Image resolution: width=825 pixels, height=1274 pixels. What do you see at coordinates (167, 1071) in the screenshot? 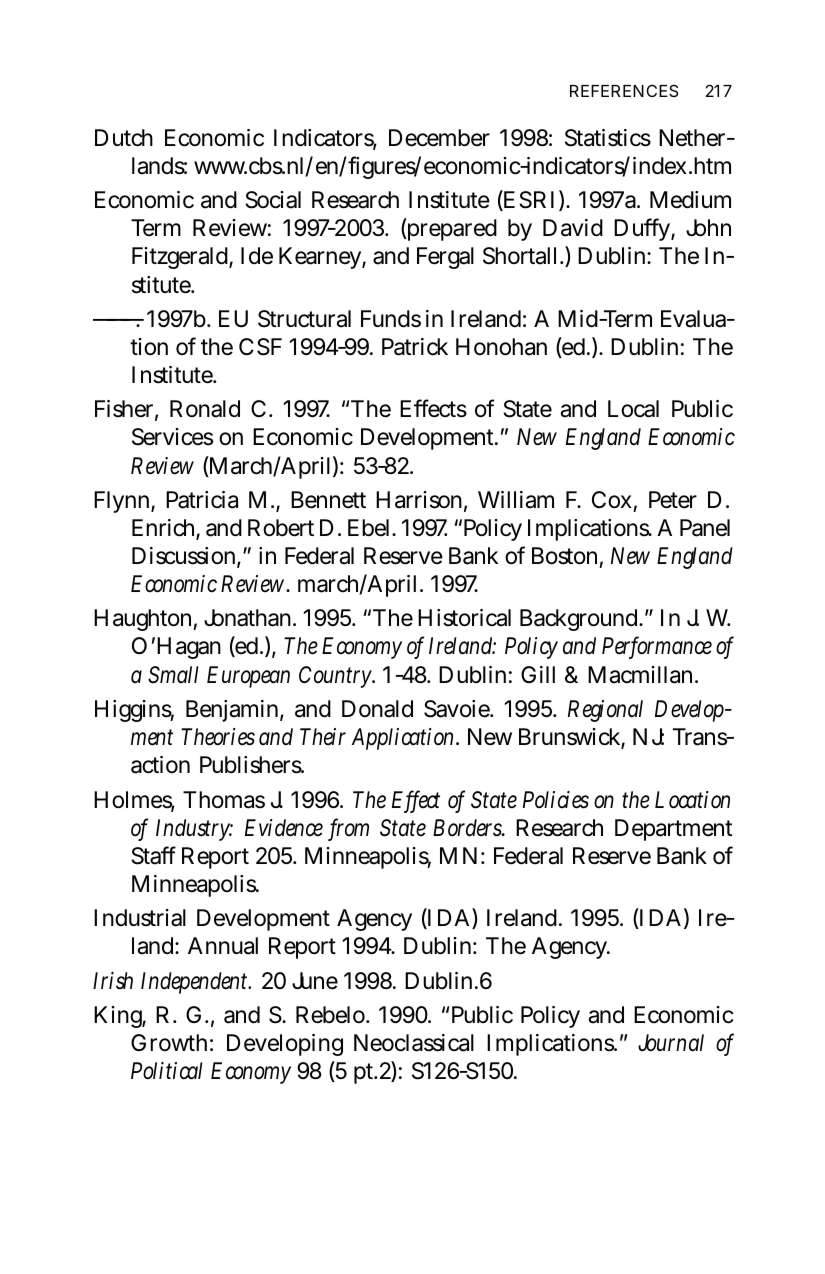
I see `Political` at bounding box center [167, 1071].
